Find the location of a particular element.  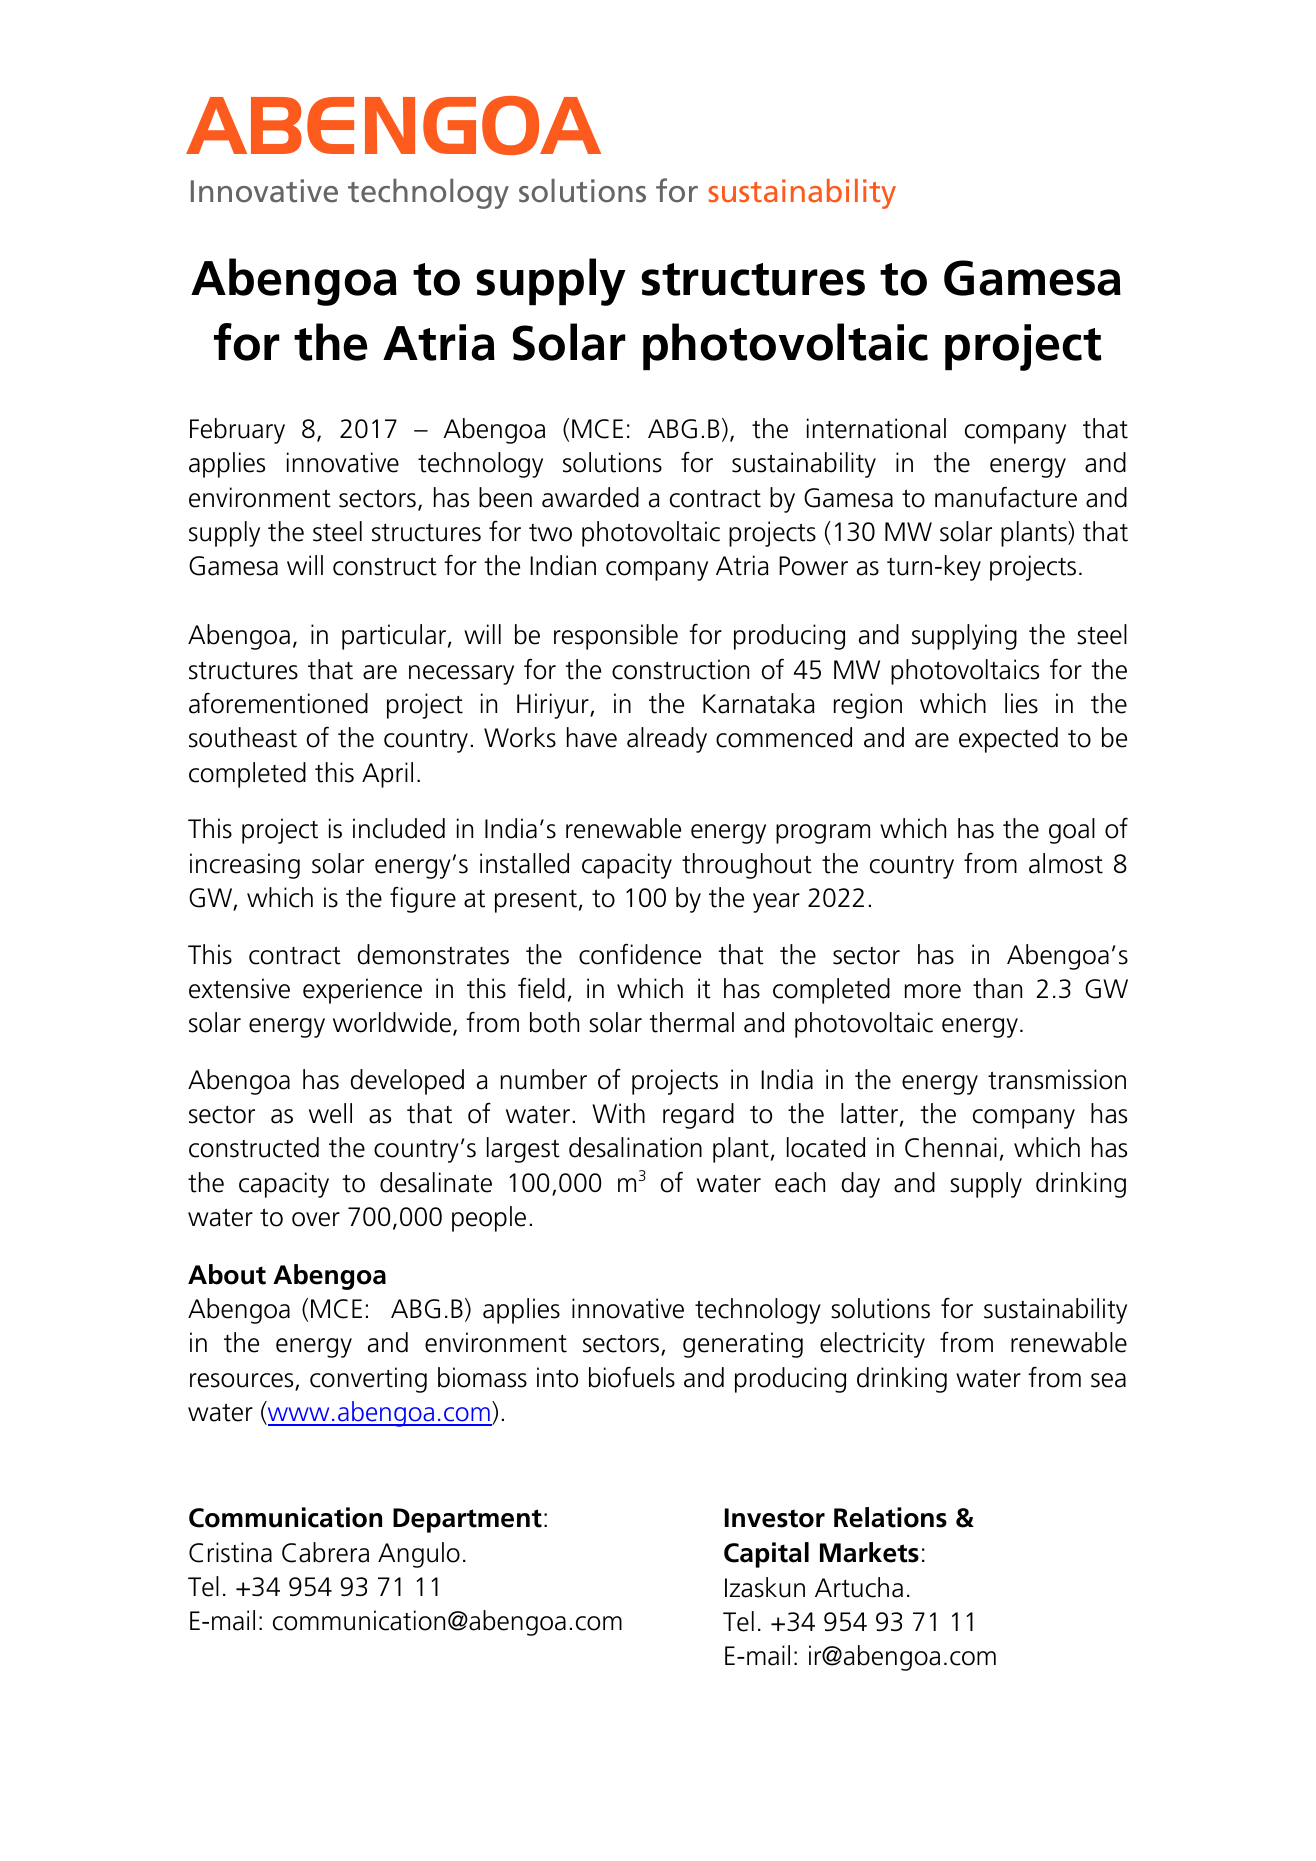

February is located at coordinates (237, 431).
